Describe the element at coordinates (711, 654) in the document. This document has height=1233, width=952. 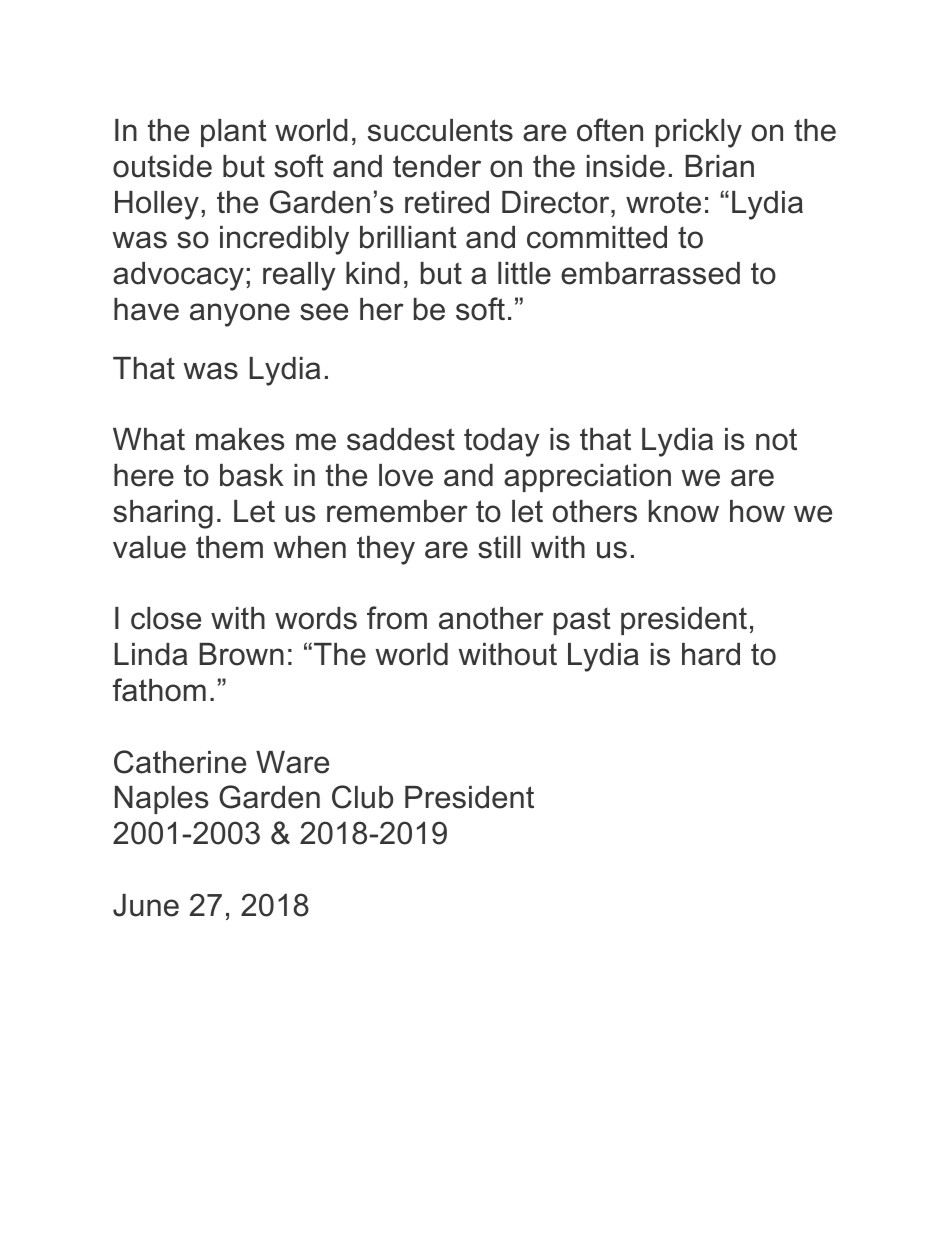
I see `hard` at that location.
